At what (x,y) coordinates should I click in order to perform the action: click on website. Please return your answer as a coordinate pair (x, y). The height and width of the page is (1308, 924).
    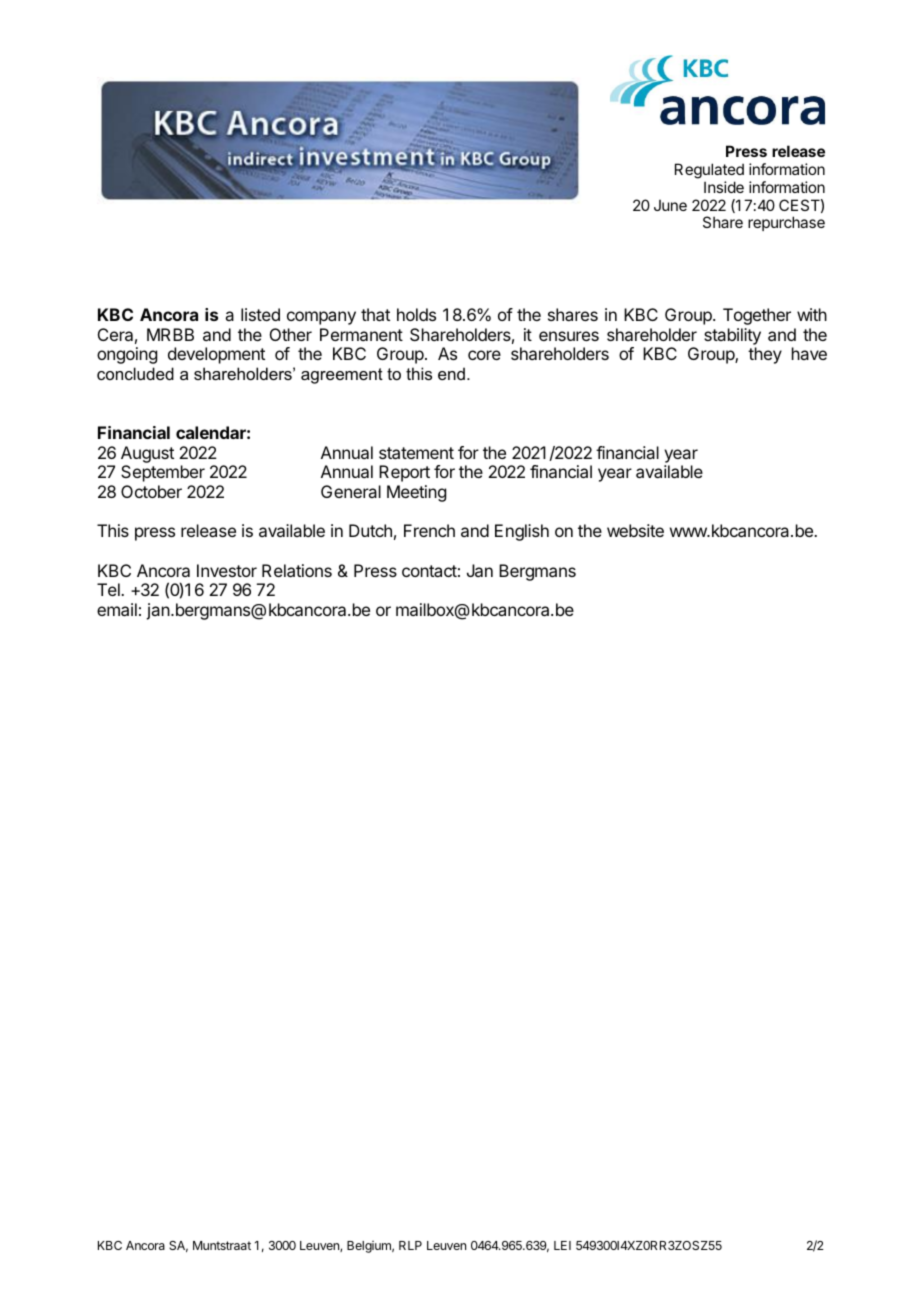
    Looking at the image, I should click on (635, 530).
